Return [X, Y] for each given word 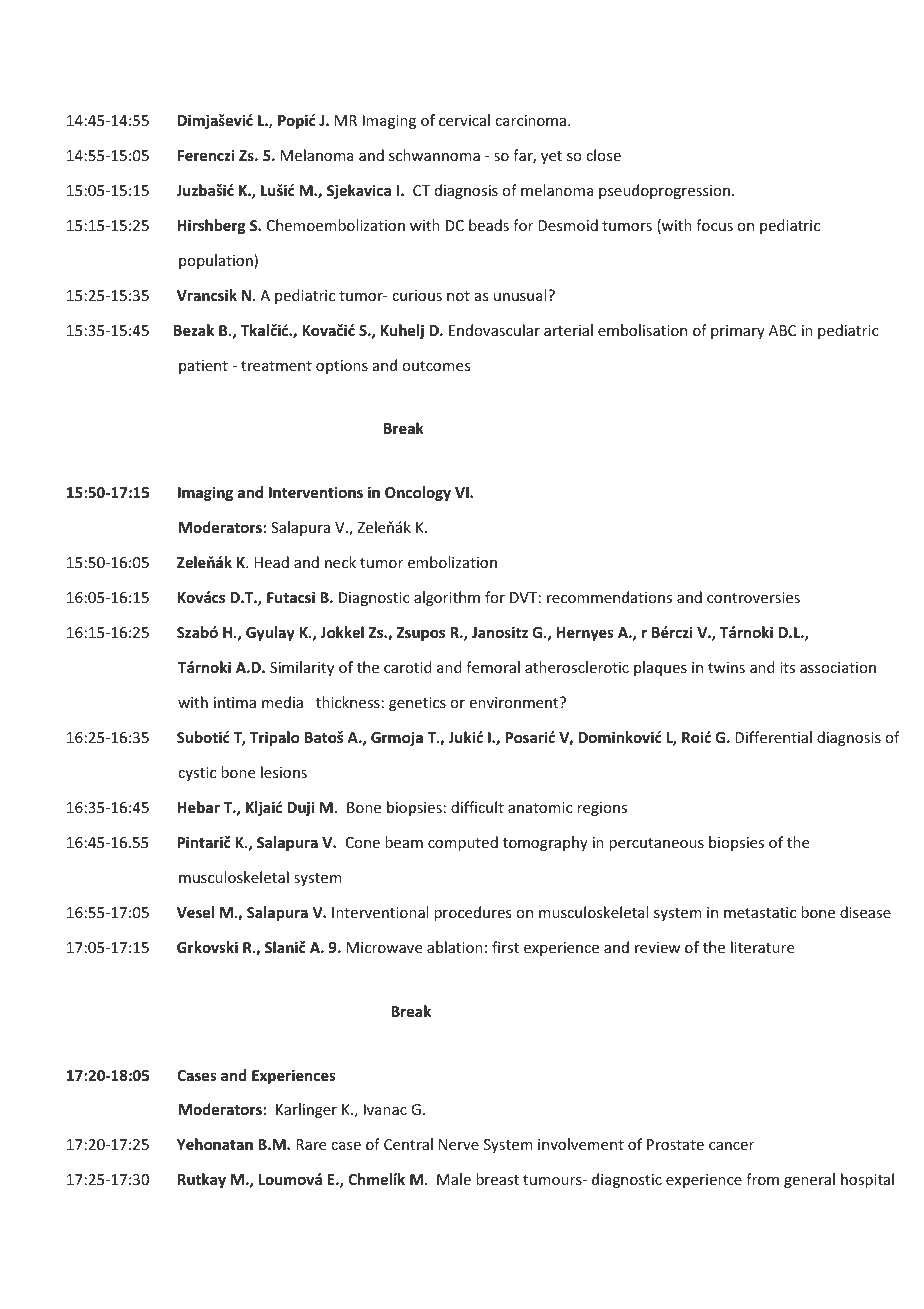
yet [551, 157]
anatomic [540, 807]
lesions [284, 772]
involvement [581, 1144]
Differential [773, 737]
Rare [311, 1144]
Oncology [418, 493]
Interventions [316, 492]
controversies [753, 597]
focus [714, 225]
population [217, 261]
